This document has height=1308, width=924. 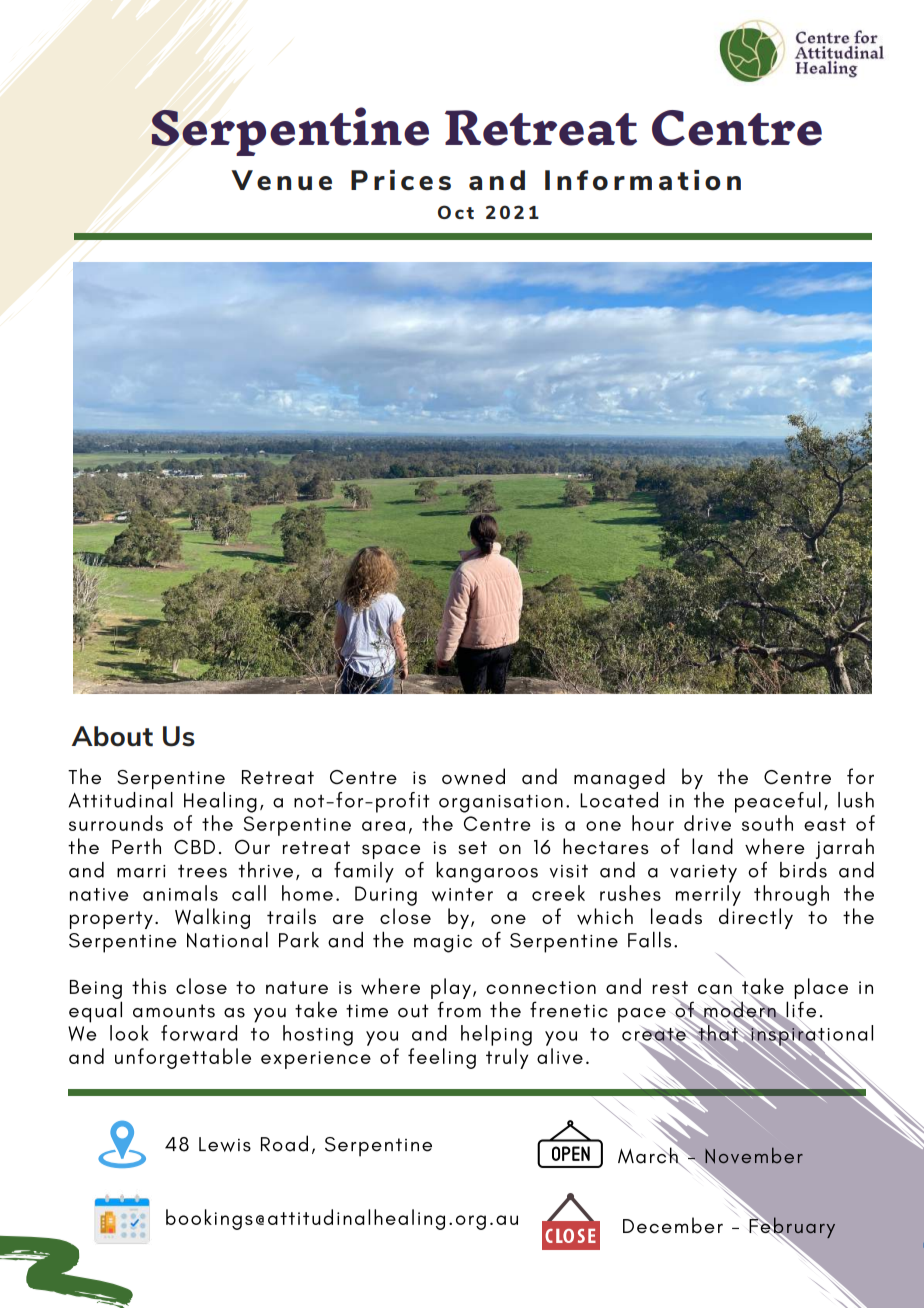 What do you see at coordinates (462, 894) in the document?
I see `winter` at bounding box center [462, 894].
